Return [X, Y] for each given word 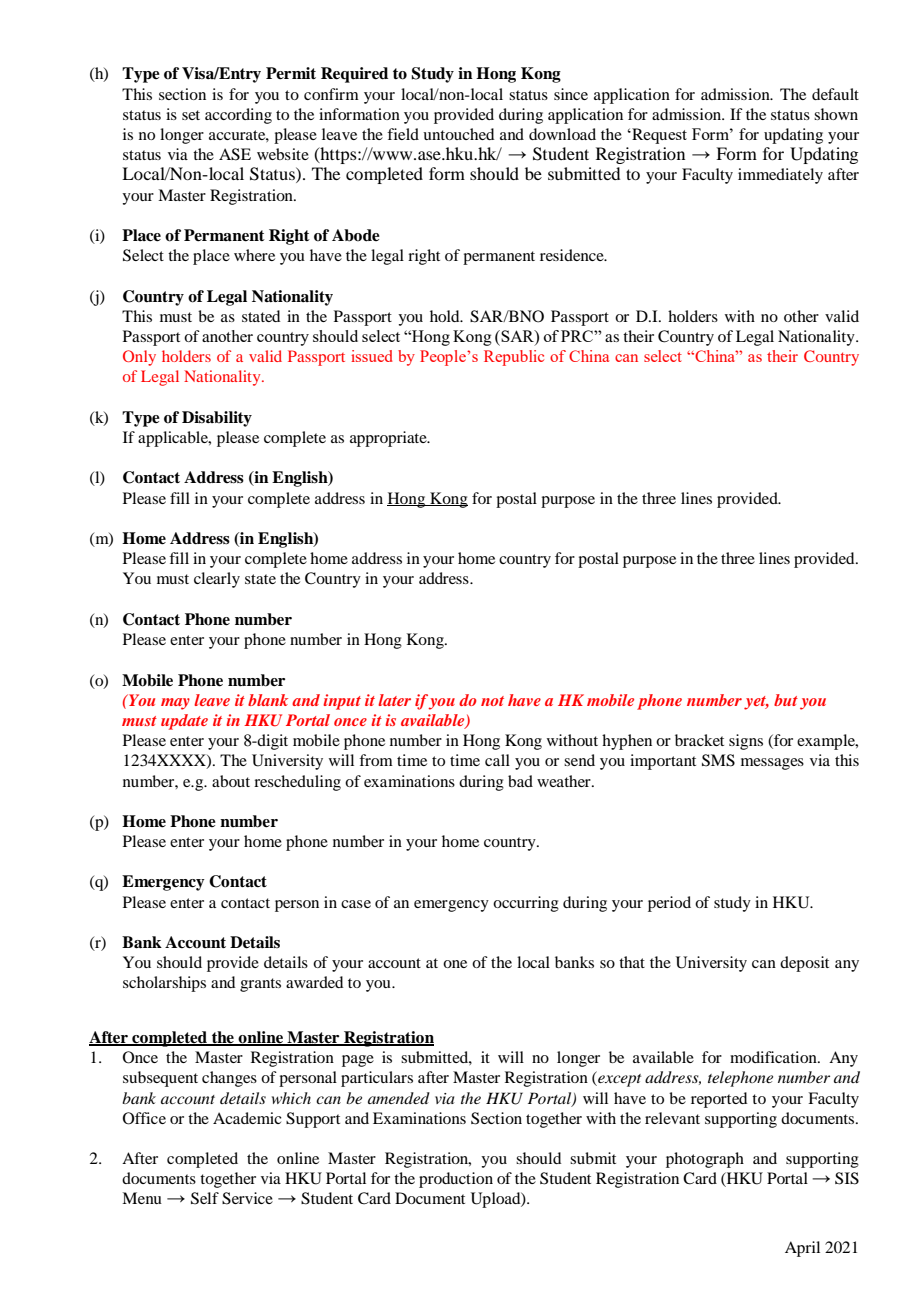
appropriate [389, 439]
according [238, 116]
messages [772, 764]
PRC [578, 336]
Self [205, 1198]
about [231, 781]
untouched [458, 134]
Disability [217, 419]
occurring [526, 904]
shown [836, 114]
